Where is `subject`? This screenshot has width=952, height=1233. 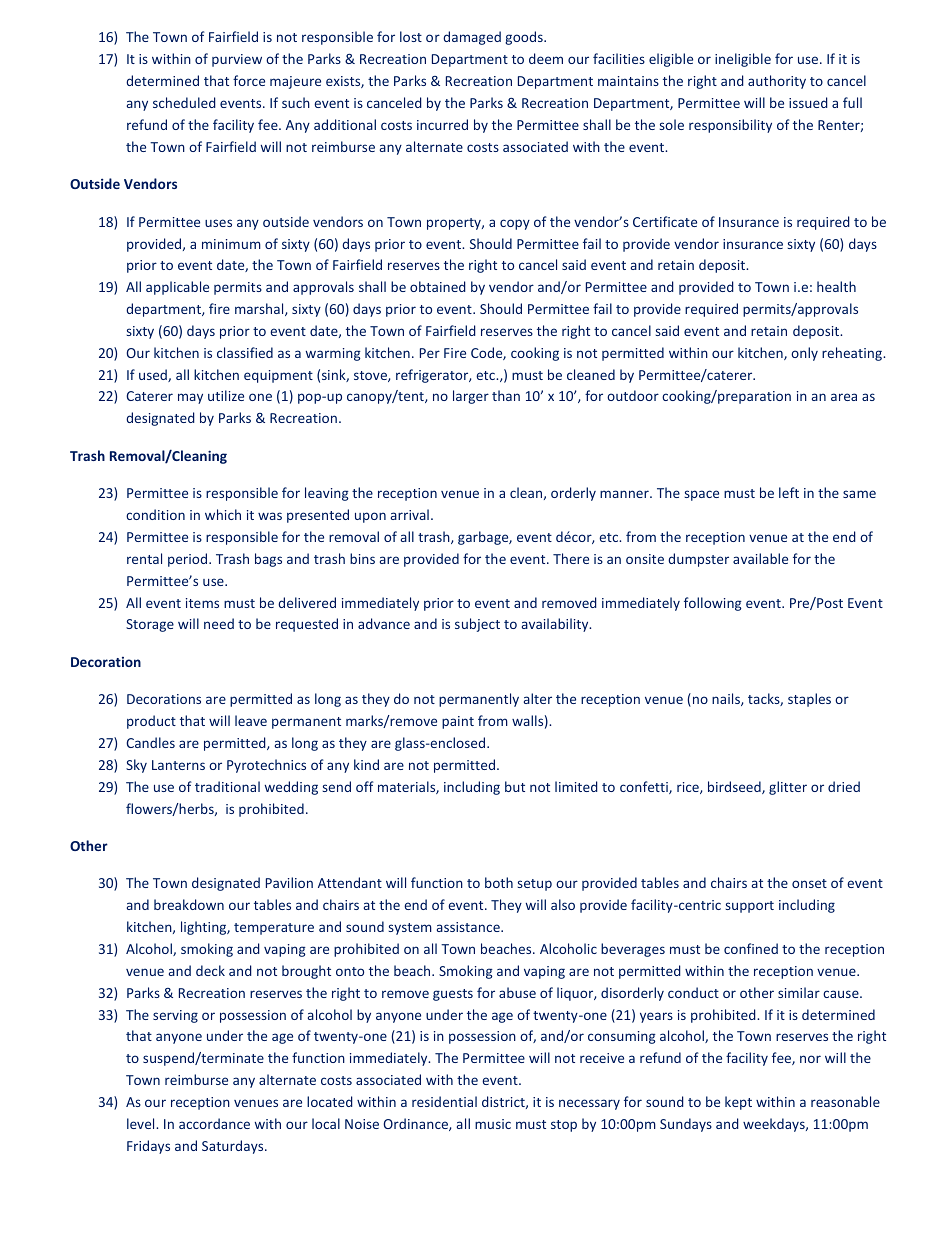 subject is located at coordinates (477, 625).
